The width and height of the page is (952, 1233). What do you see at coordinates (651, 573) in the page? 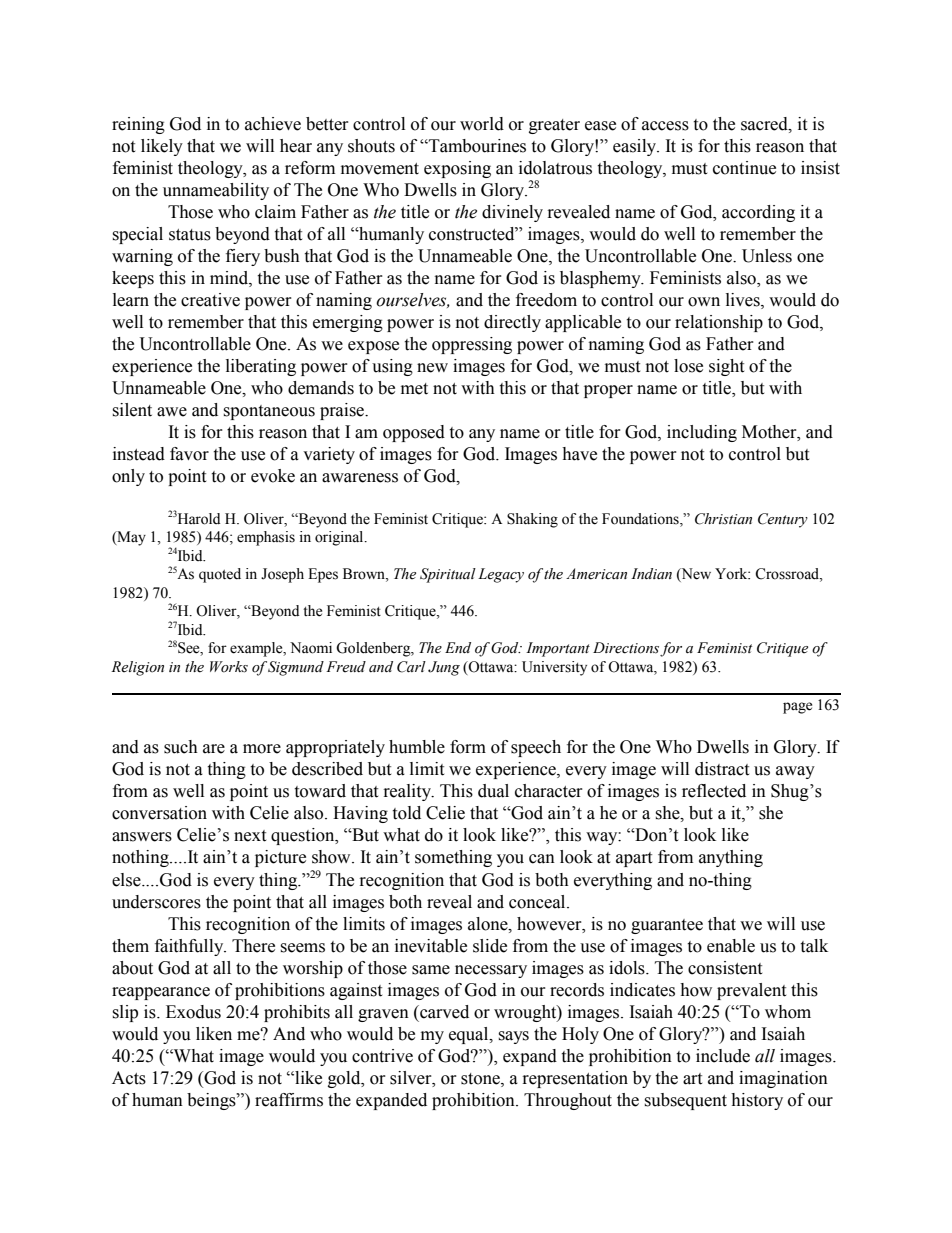
I see `Indian` at bounding box center [651, 573].
